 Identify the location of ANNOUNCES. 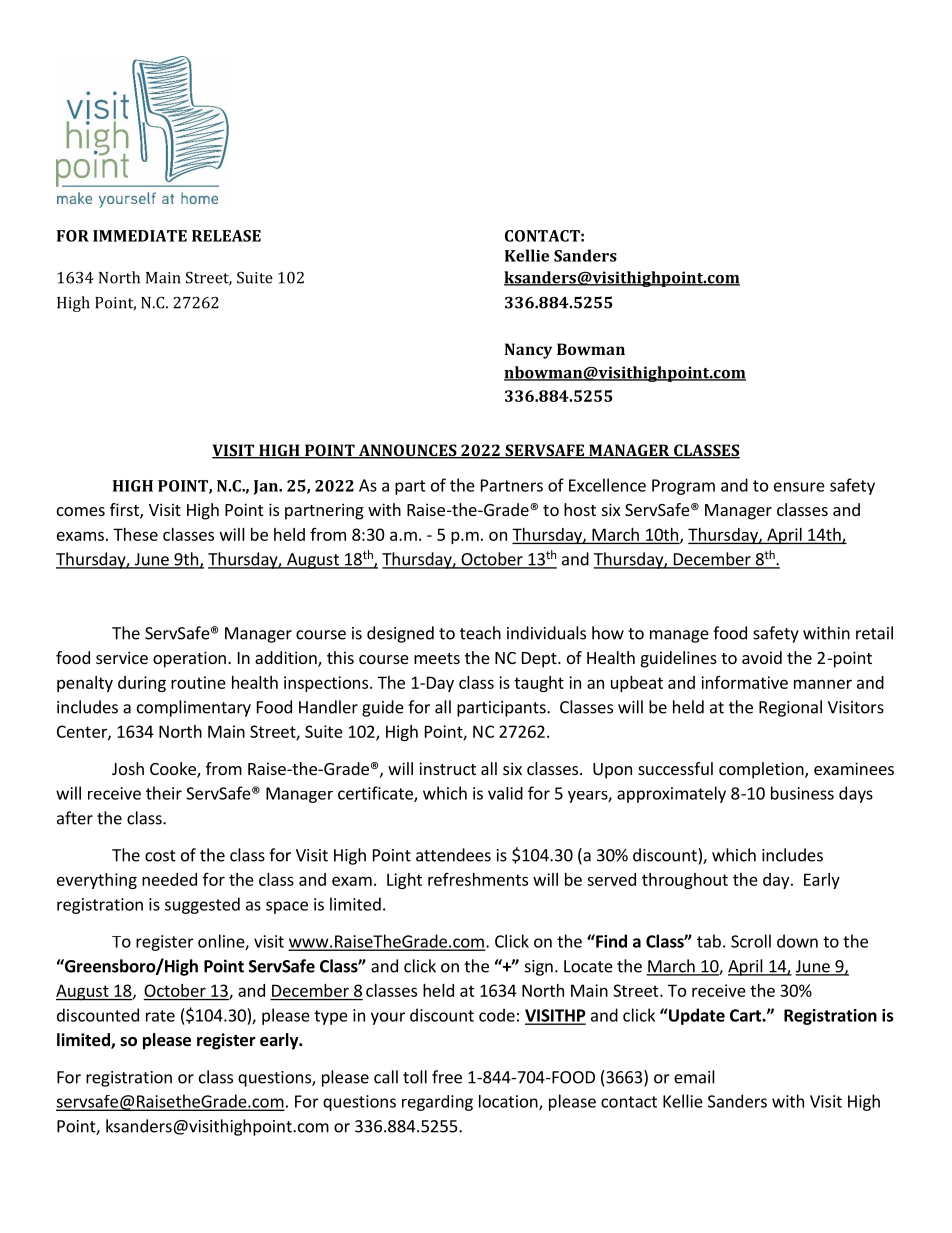
(407, 451).
